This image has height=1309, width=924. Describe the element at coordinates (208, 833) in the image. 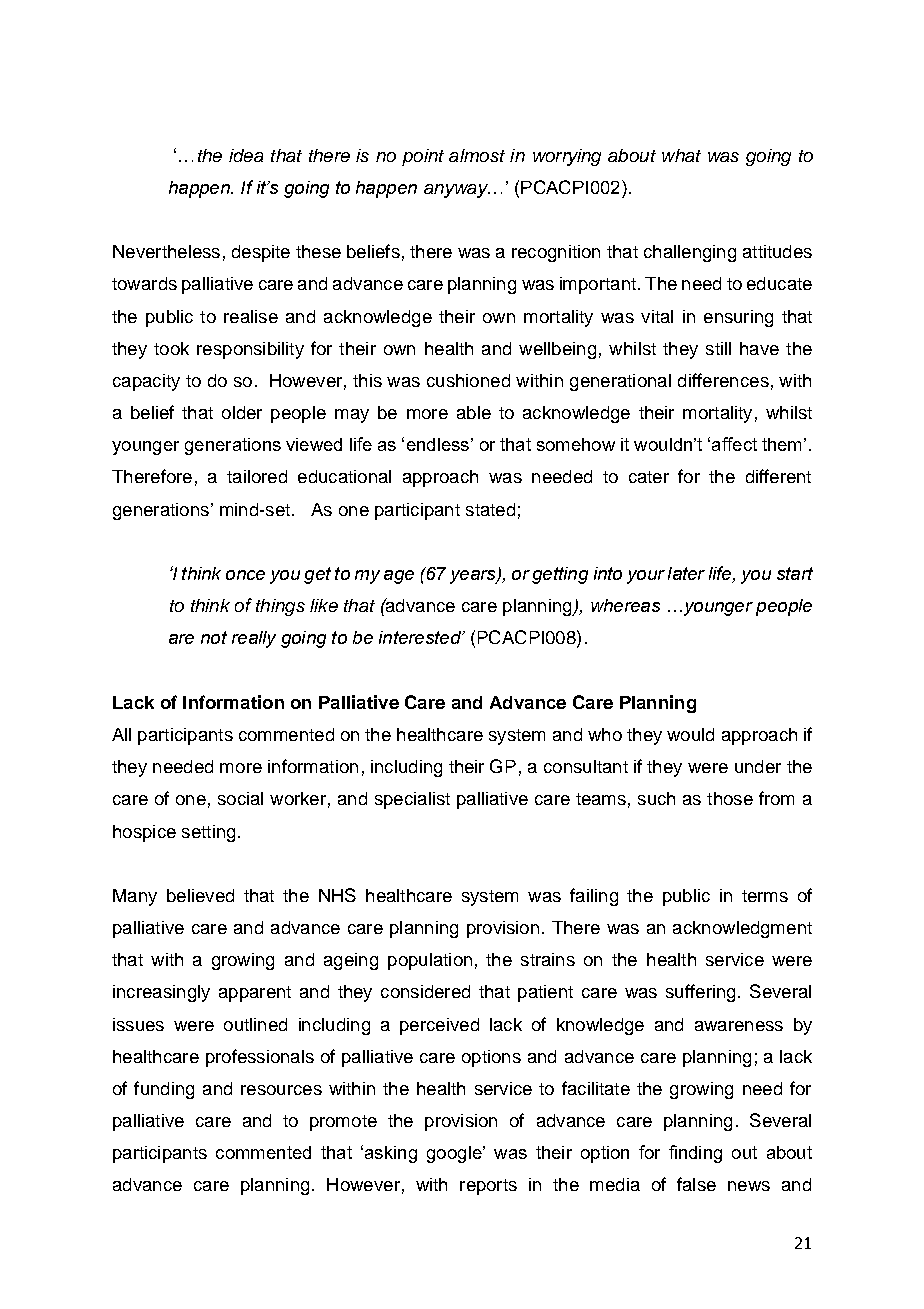

I see `setting` at that location.
